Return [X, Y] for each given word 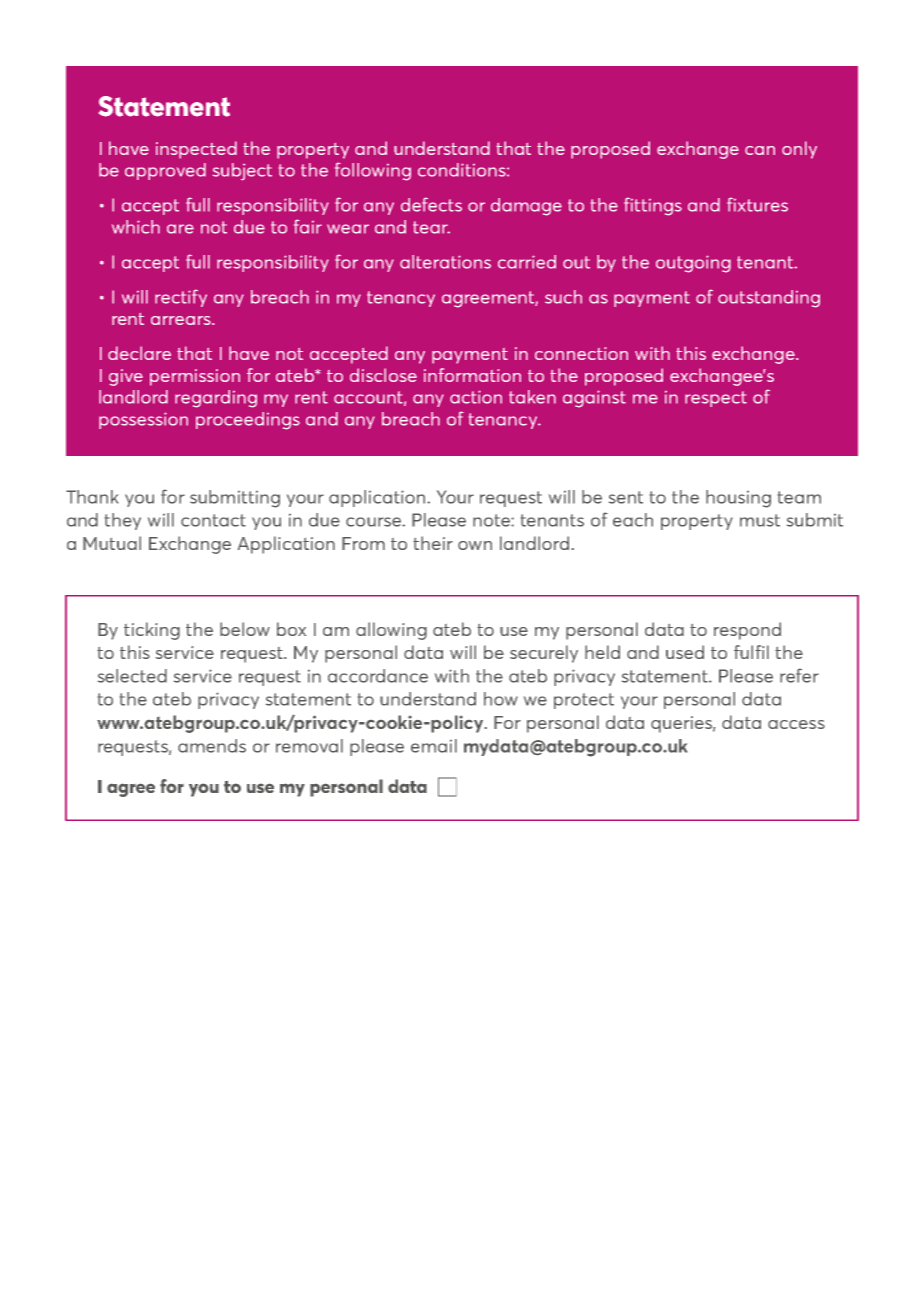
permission [195, 377]
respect [716, 399]
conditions [463, 170]
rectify [181, 298]
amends [212, 746]
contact [213, 520]
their [433, 543]
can [760, 150]
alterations [445, 262]
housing [738, 499]
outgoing [693, 264]
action [476, 397]
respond [747, 631]
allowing [391, 631]
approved [165, 171]
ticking [152, 631]
